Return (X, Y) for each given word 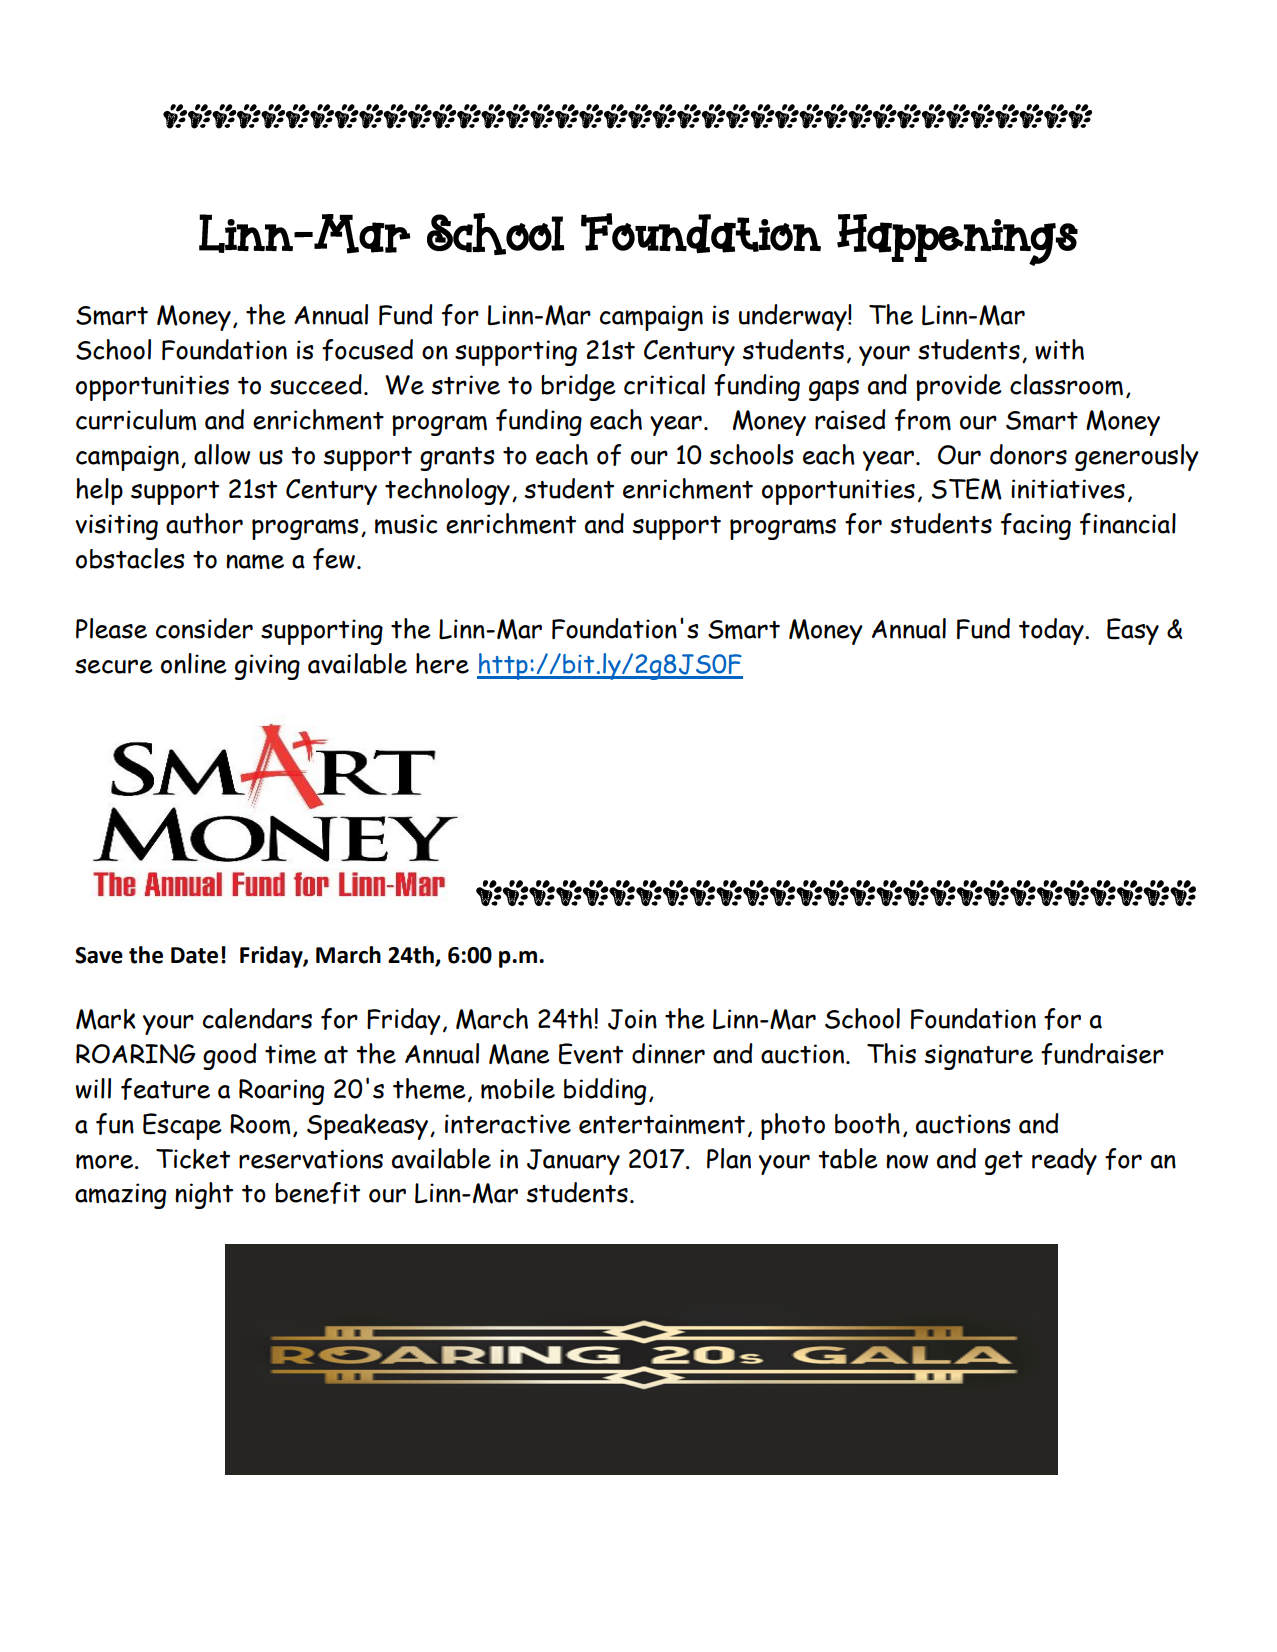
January (573, 1162)
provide (959, 387)
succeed (316, 384)
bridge (578, 387)
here (442, 663)
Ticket (193, 1159)
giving (267, 667)
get (1004, 1163)
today (1052, 631)
